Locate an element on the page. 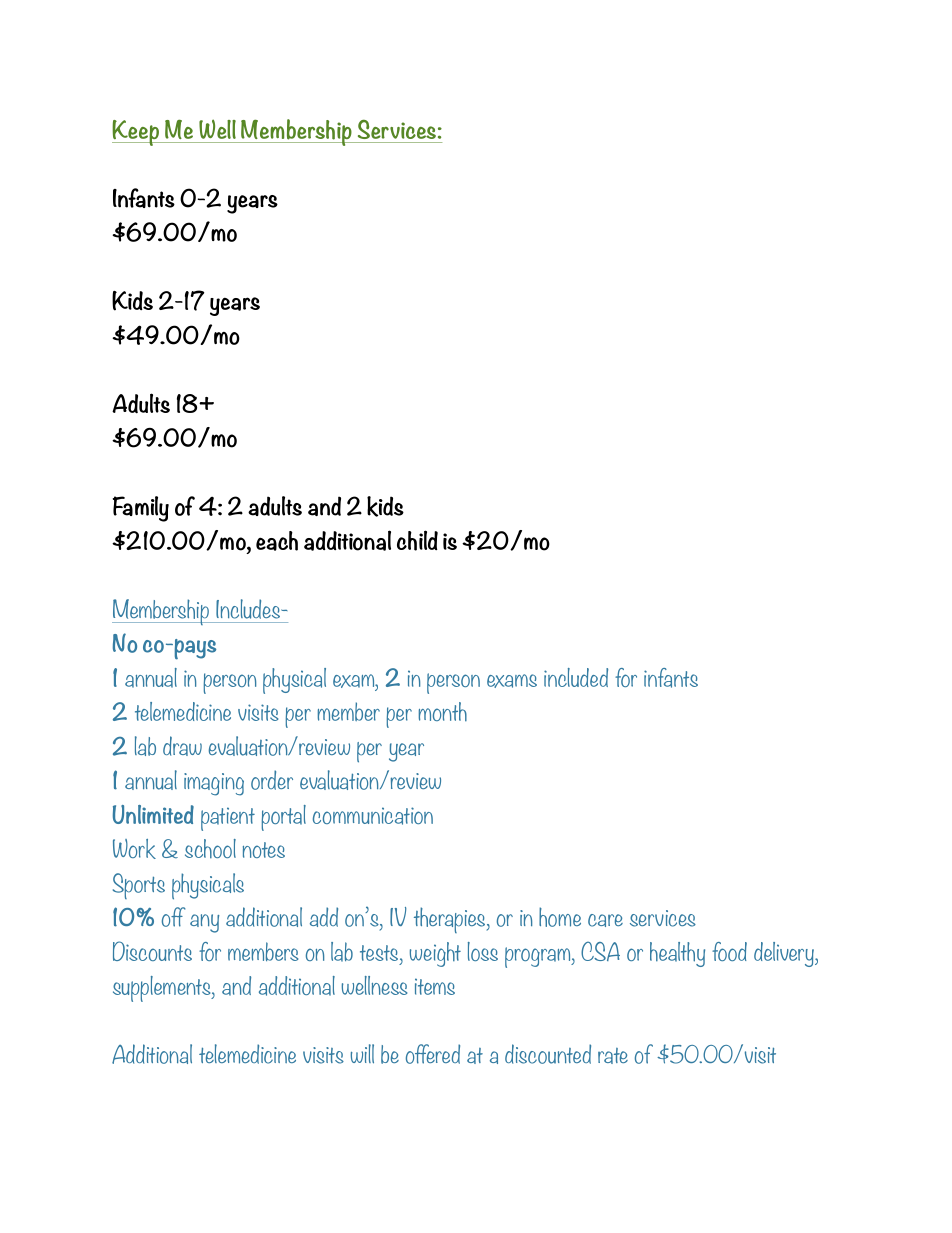 The height and width of the image is (1233, 952). child is located at coordinates (417, 540).
